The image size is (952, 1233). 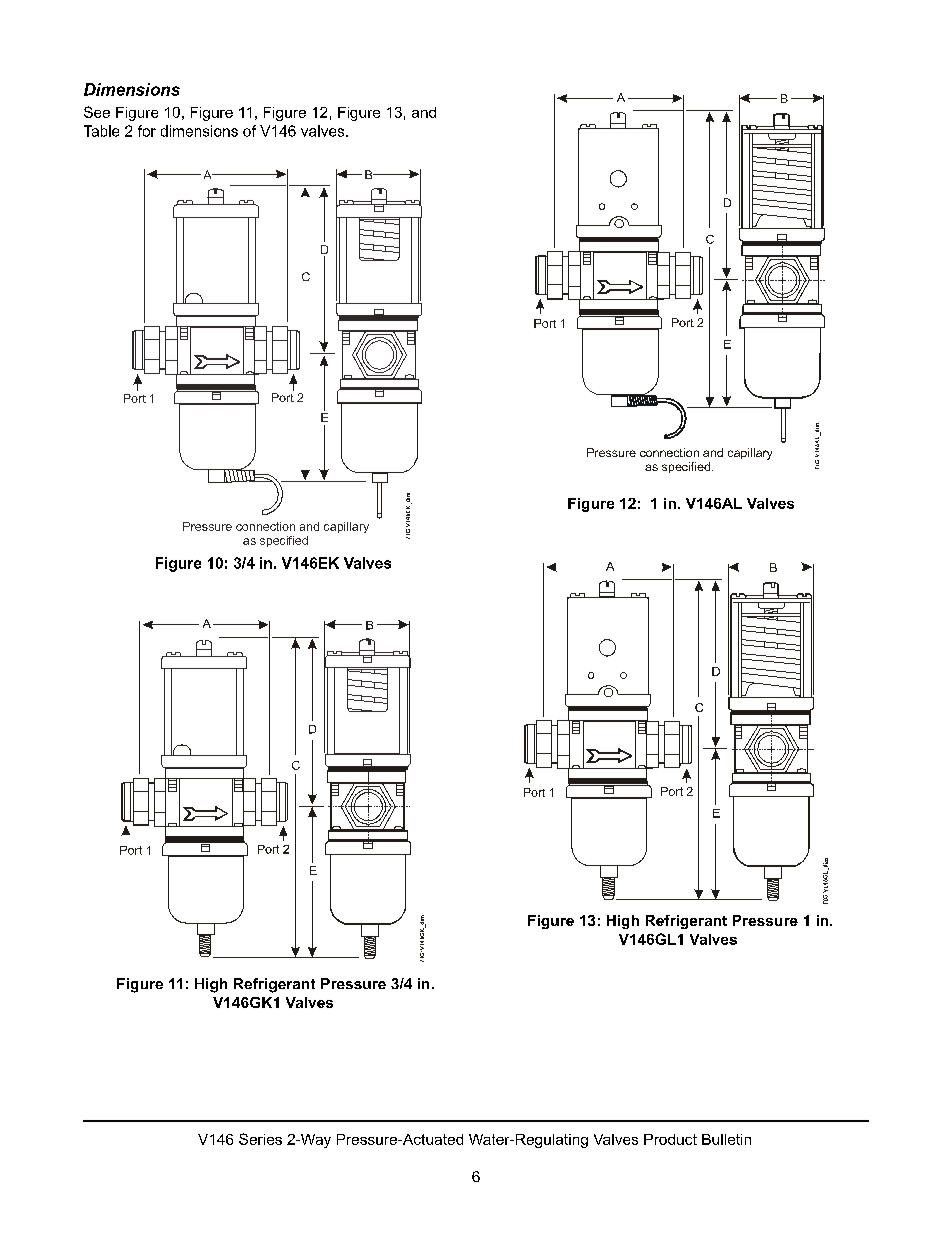 What do you see at coordinates (101, 131) in the document?
I see `Table` at bounding box center [101, 131].
